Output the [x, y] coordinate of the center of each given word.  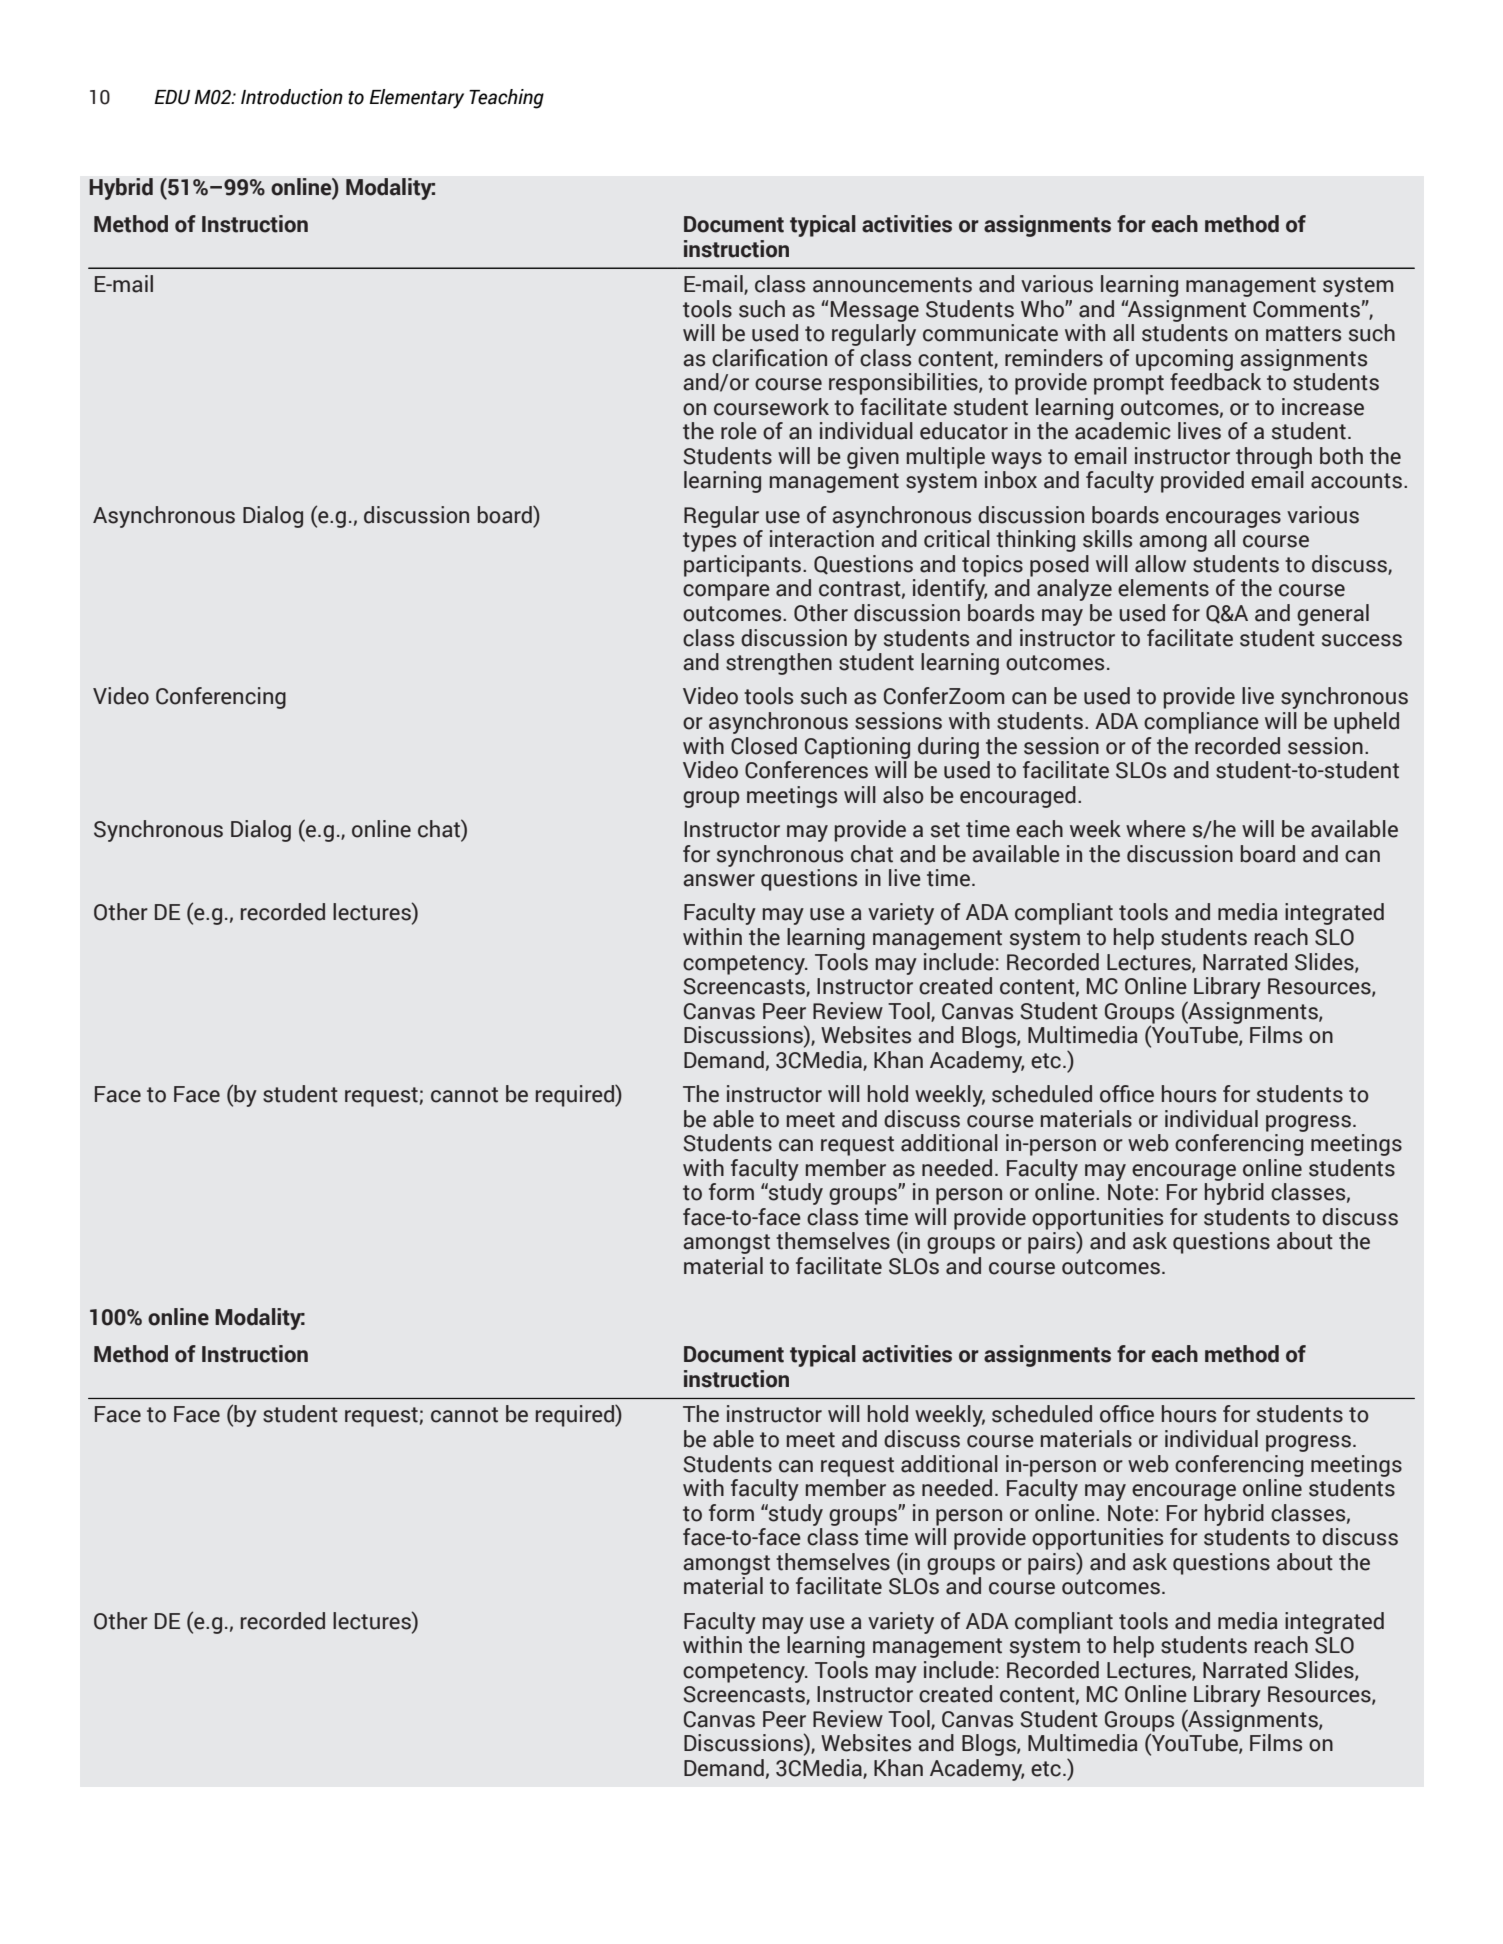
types [709, 542]
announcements [892, 285]
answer [719, 880]
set [945, 830]
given [873, 458]
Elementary [416, 99]
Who [1043, 309]
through [1274, 458]
